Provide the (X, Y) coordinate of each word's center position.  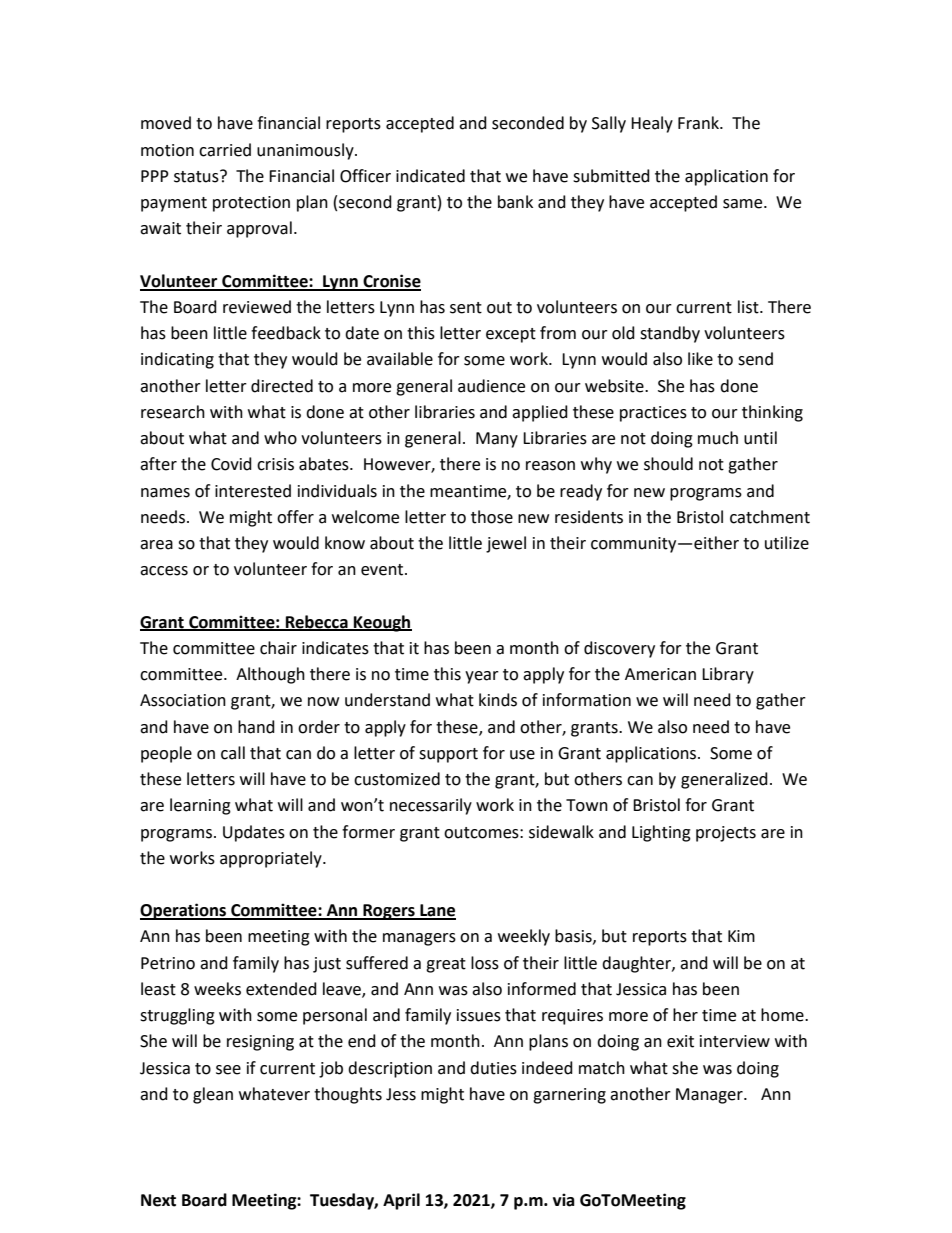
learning (200, 806)
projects (726, 834)
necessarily (431, 806)
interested (253, 491)
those (492, 517)
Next (158, 1200)
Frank (700, 123)
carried (225, 150)
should (668, 464)
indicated (430, 176)
